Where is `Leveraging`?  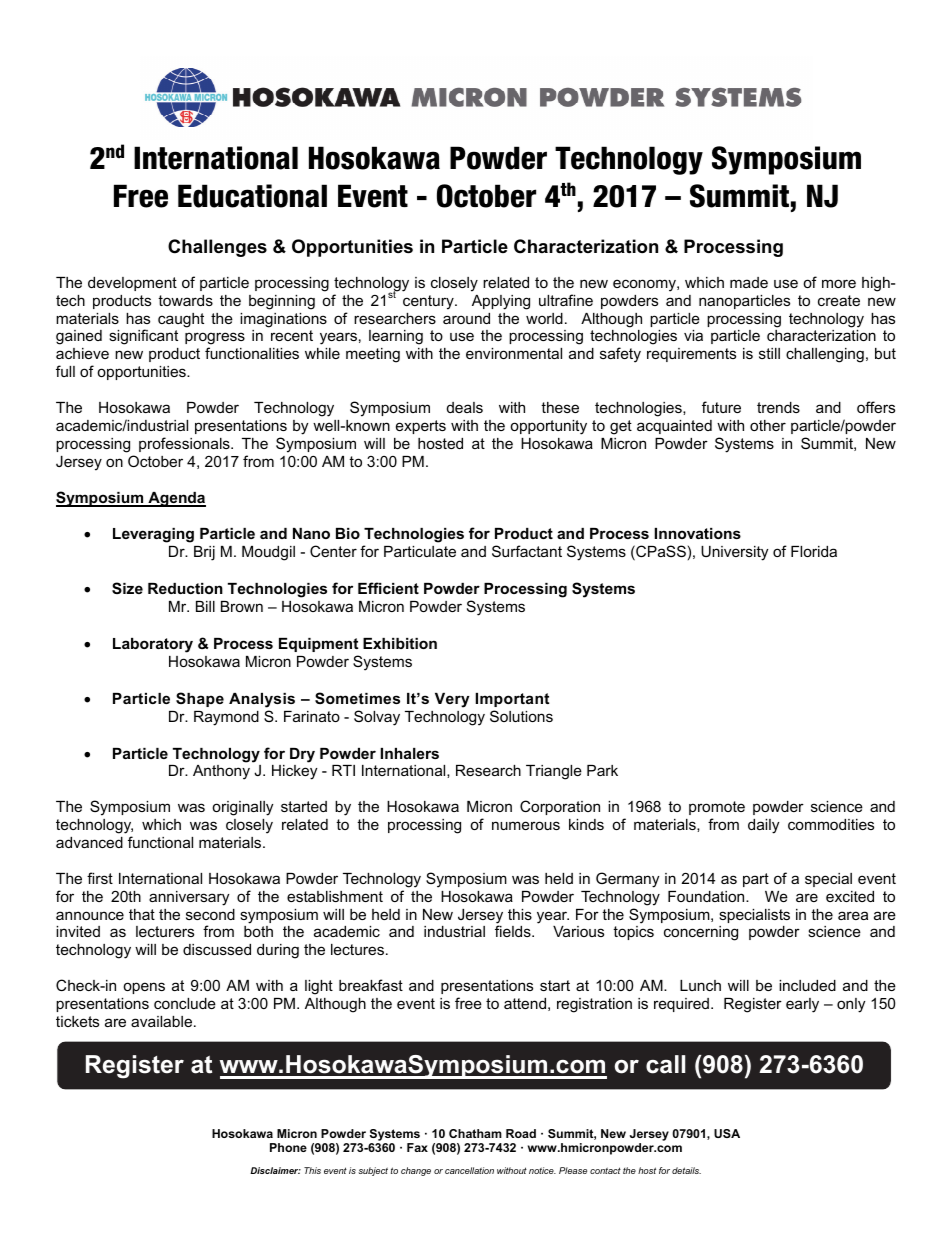
Leveraging is located at coordinates (153, 535).
